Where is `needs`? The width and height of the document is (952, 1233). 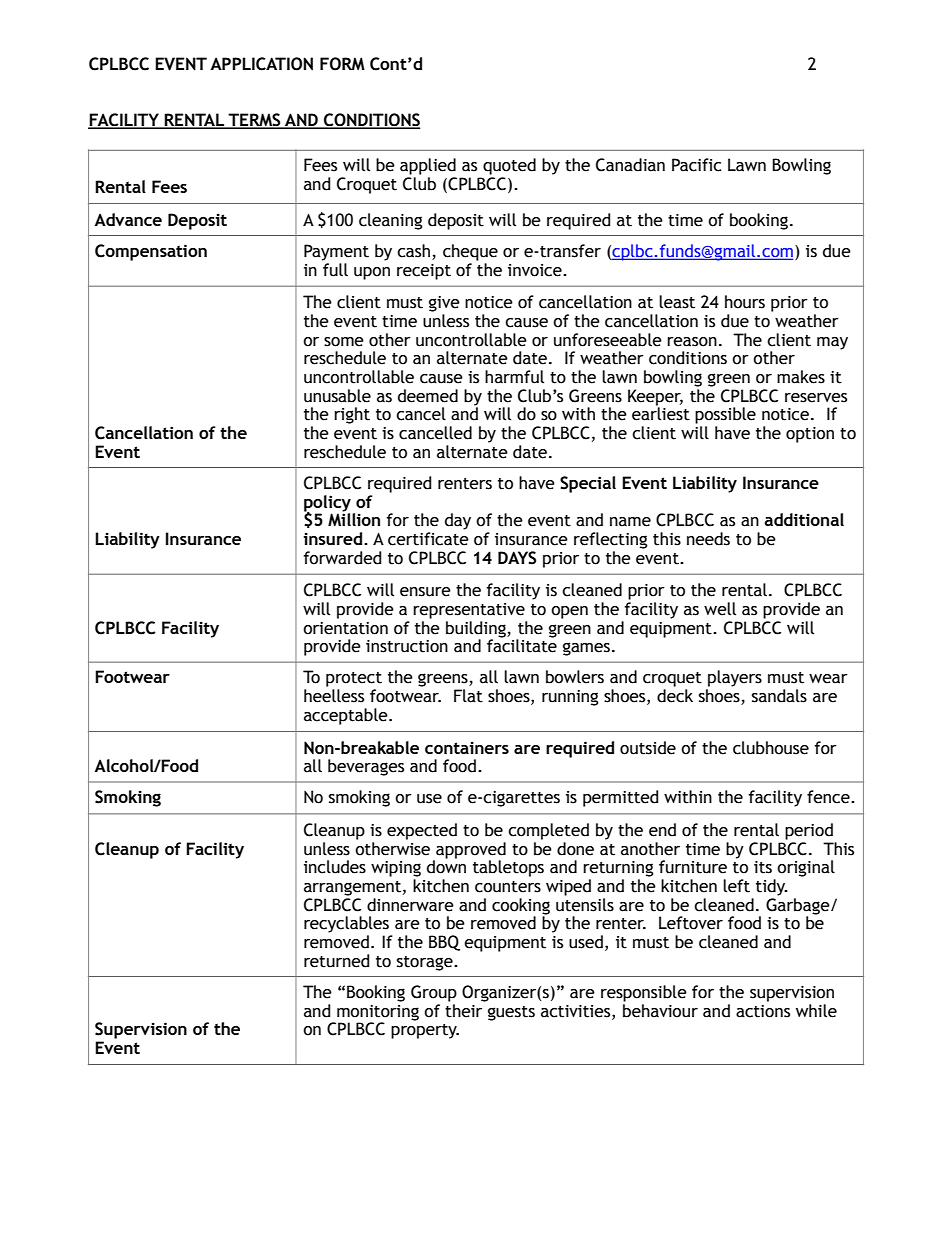
needs is located at coordinates (708, 539).
